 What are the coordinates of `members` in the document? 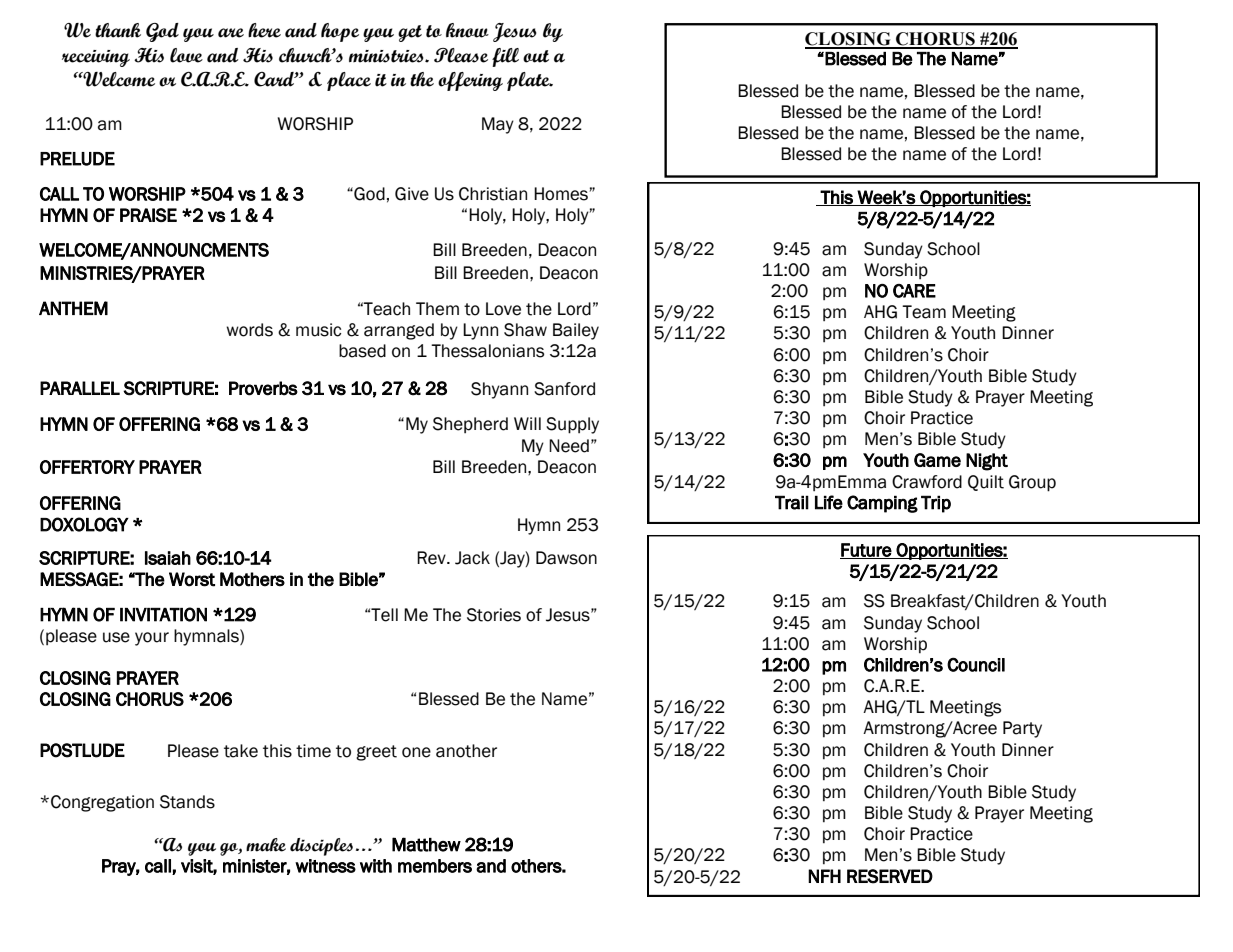 It's located at (435, 866).
